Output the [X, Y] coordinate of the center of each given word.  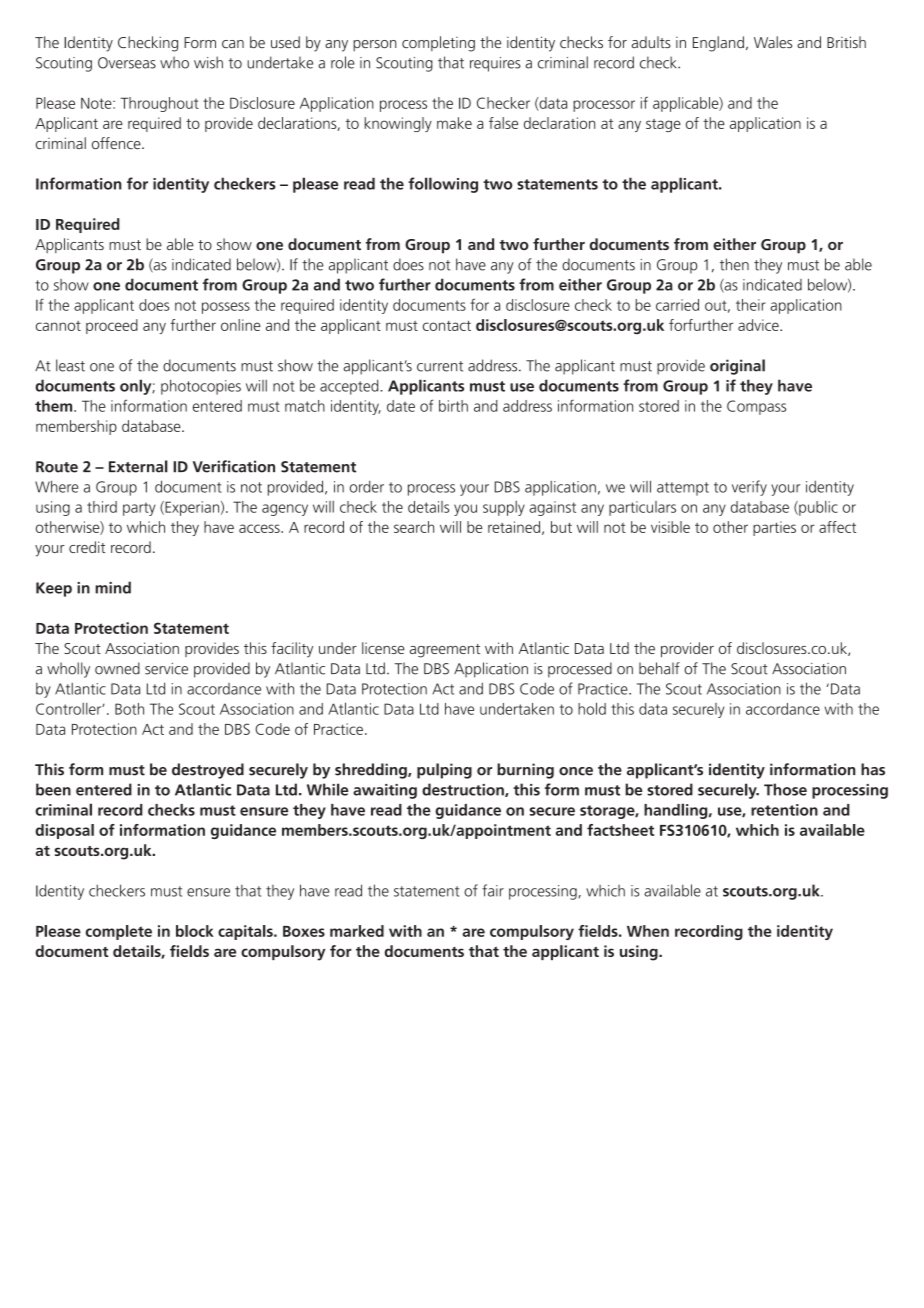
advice [759, 325]
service [166, 669]
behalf [659, 668]
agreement [445, 651]
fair [493, 890]
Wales [773, 42]
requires [495, 64]
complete [119, 932]
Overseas [127, 63]
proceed [112, 326]
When [648, 931]
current [440, 366]
